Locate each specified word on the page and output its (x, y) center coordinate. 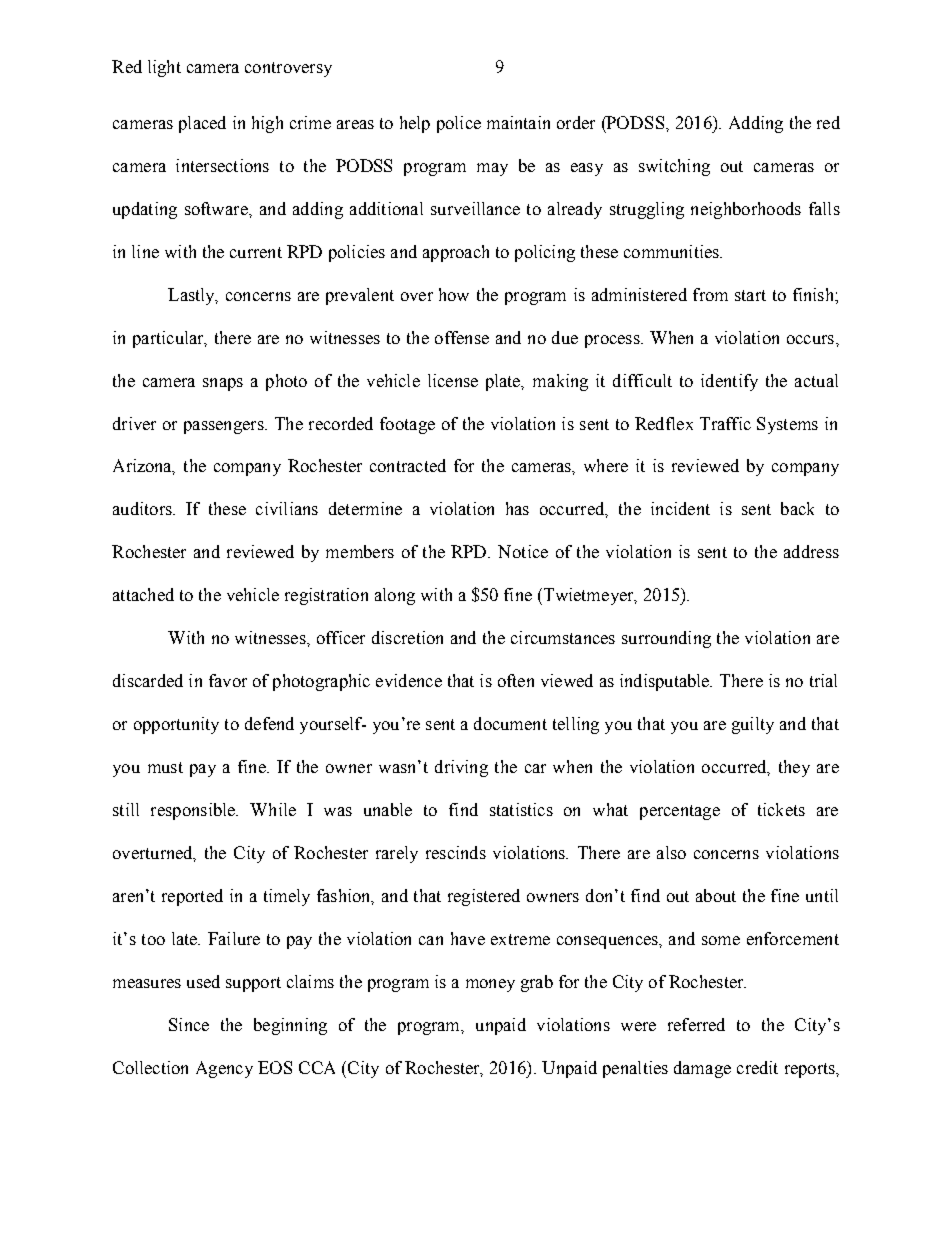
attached (143, 594)
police (459, 124)
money (490, 985)
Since (189, 1024)
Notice (523, 551)
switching (674, 167)
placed (202, 124)
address (811, 551)
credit (757, 1067)
